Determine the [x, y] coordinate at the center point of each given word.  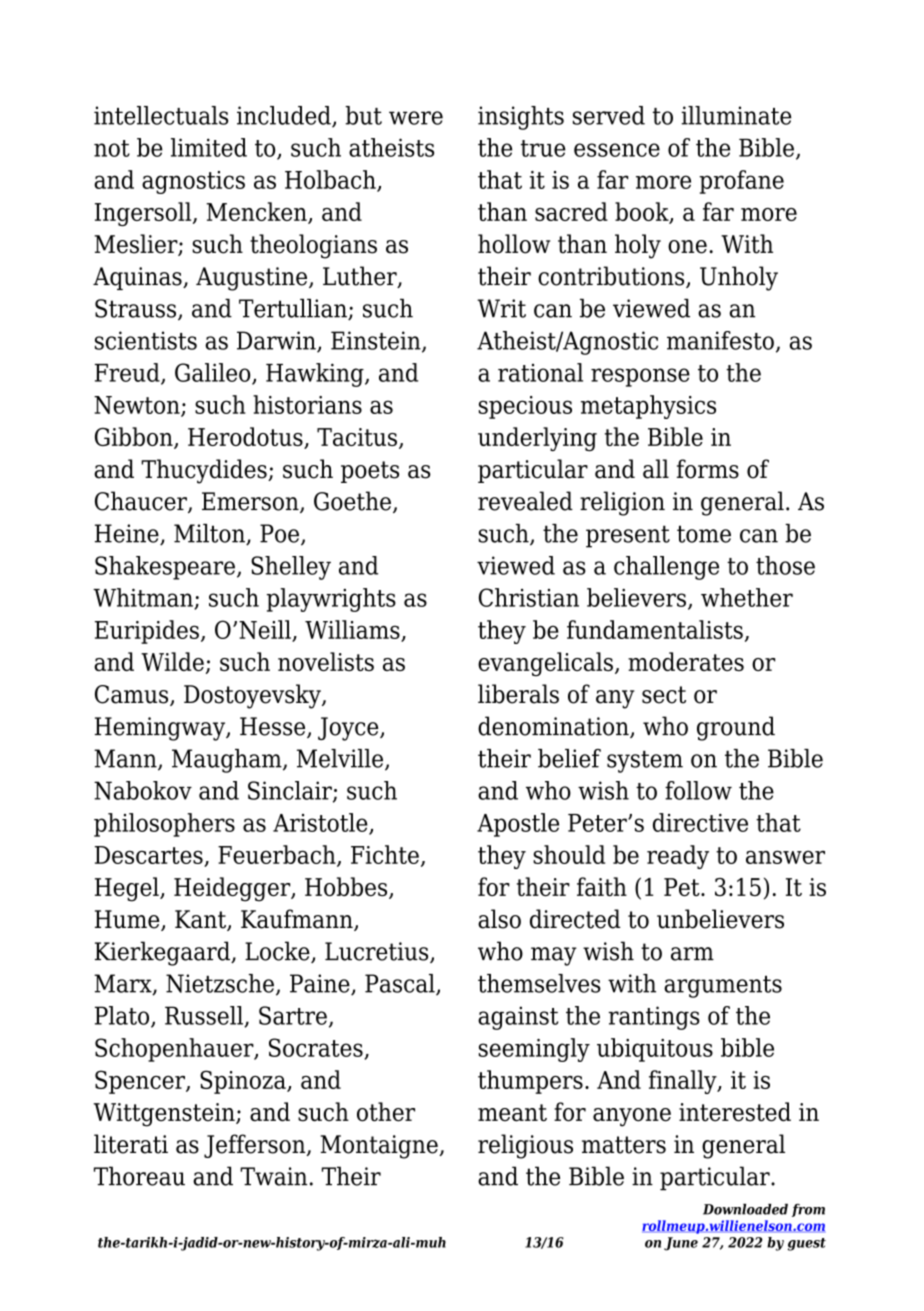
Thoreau [139, 1176]
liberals [518, 694]
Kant [201, 920]
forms [708, 469]
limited [209, 147]
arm [692, 954]
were [416, 118]
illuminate [736, 115]
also [499, 919]
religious [525, 1146]
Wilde [172, 661]
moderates [686, 661]
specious [525, 407]
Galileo [214, 373]
